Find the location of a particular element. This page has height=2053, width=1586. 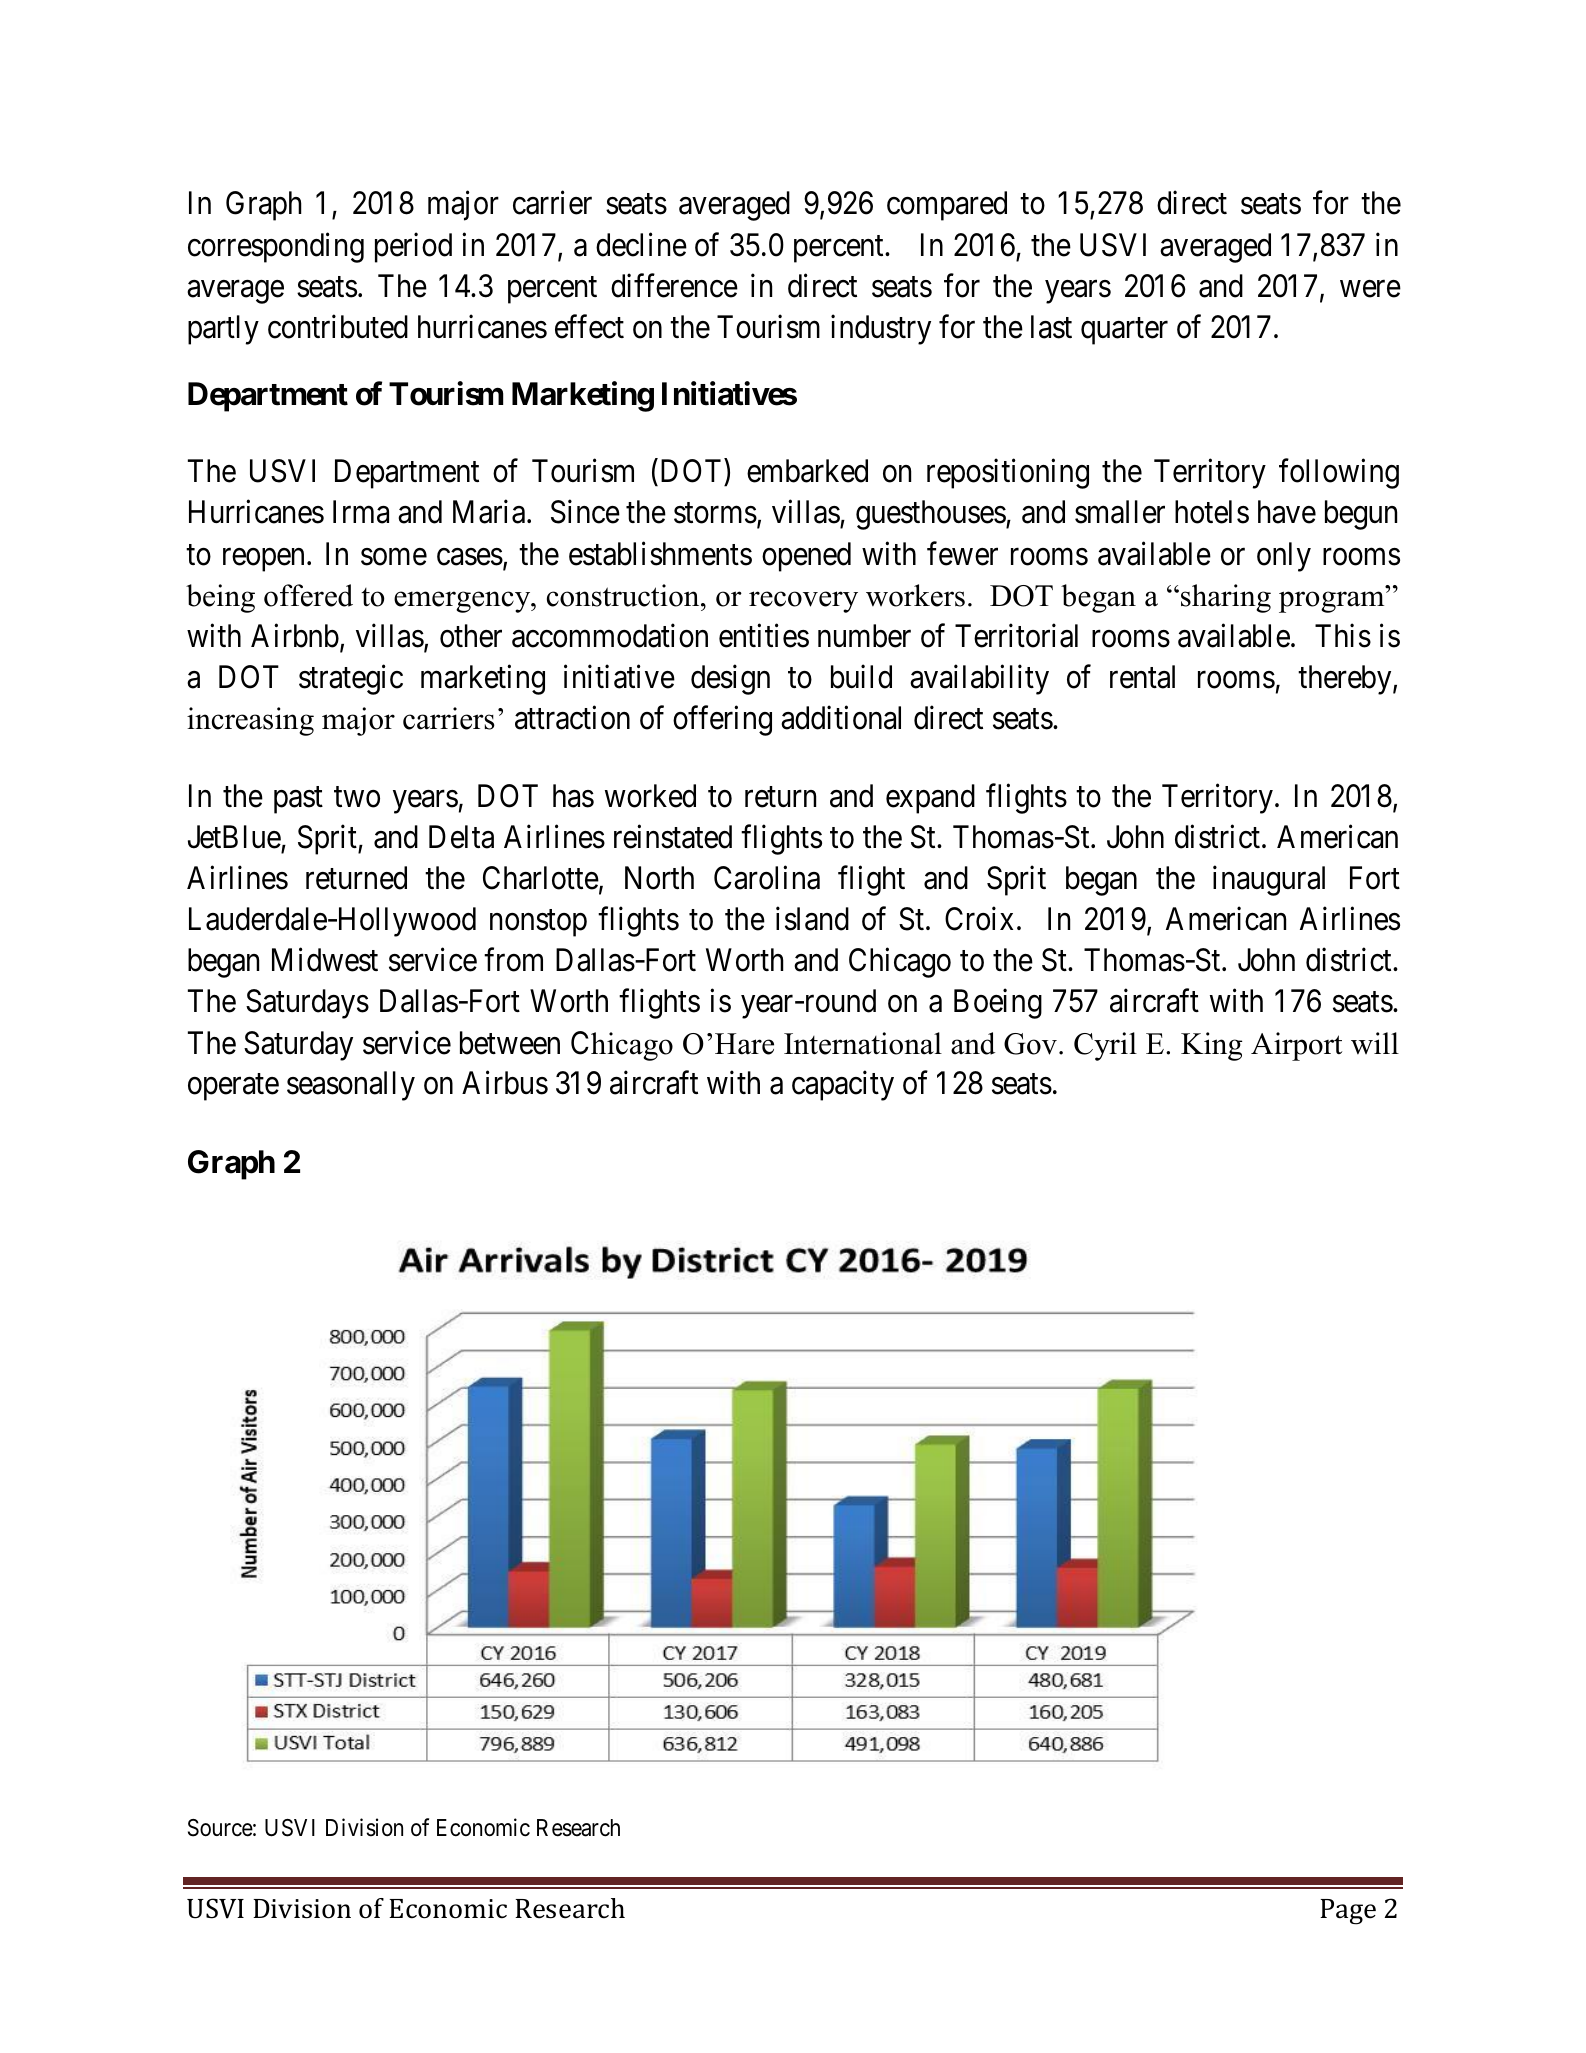

seasonally is located at coordinates (351, 1086).
